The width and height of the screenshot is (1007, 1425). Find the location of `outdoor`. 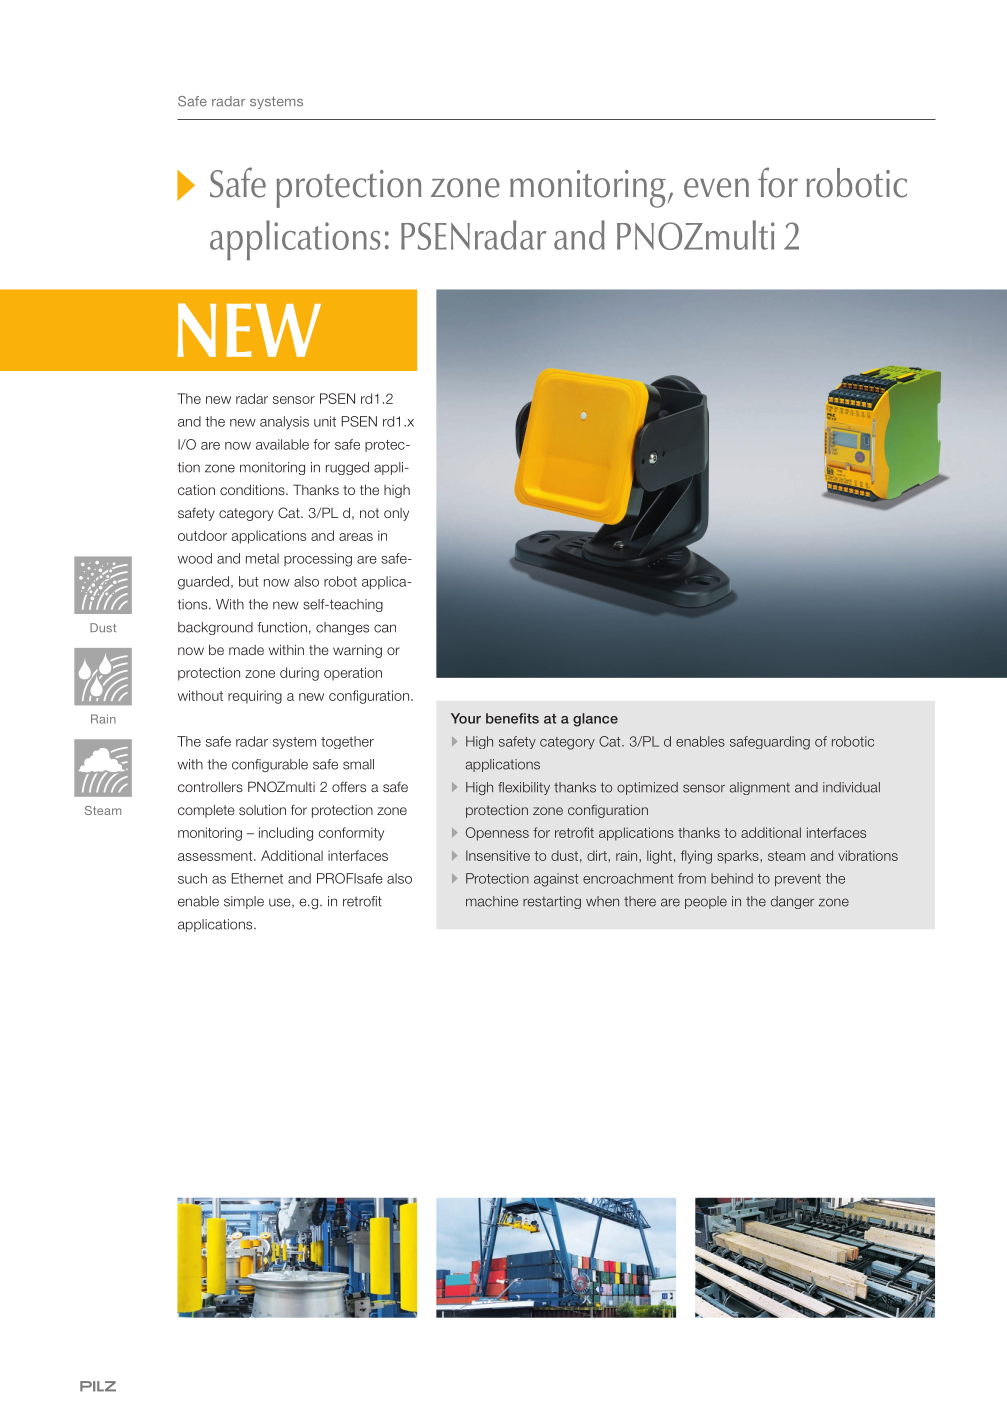

outdoor is located at coordinates (202, 535).
